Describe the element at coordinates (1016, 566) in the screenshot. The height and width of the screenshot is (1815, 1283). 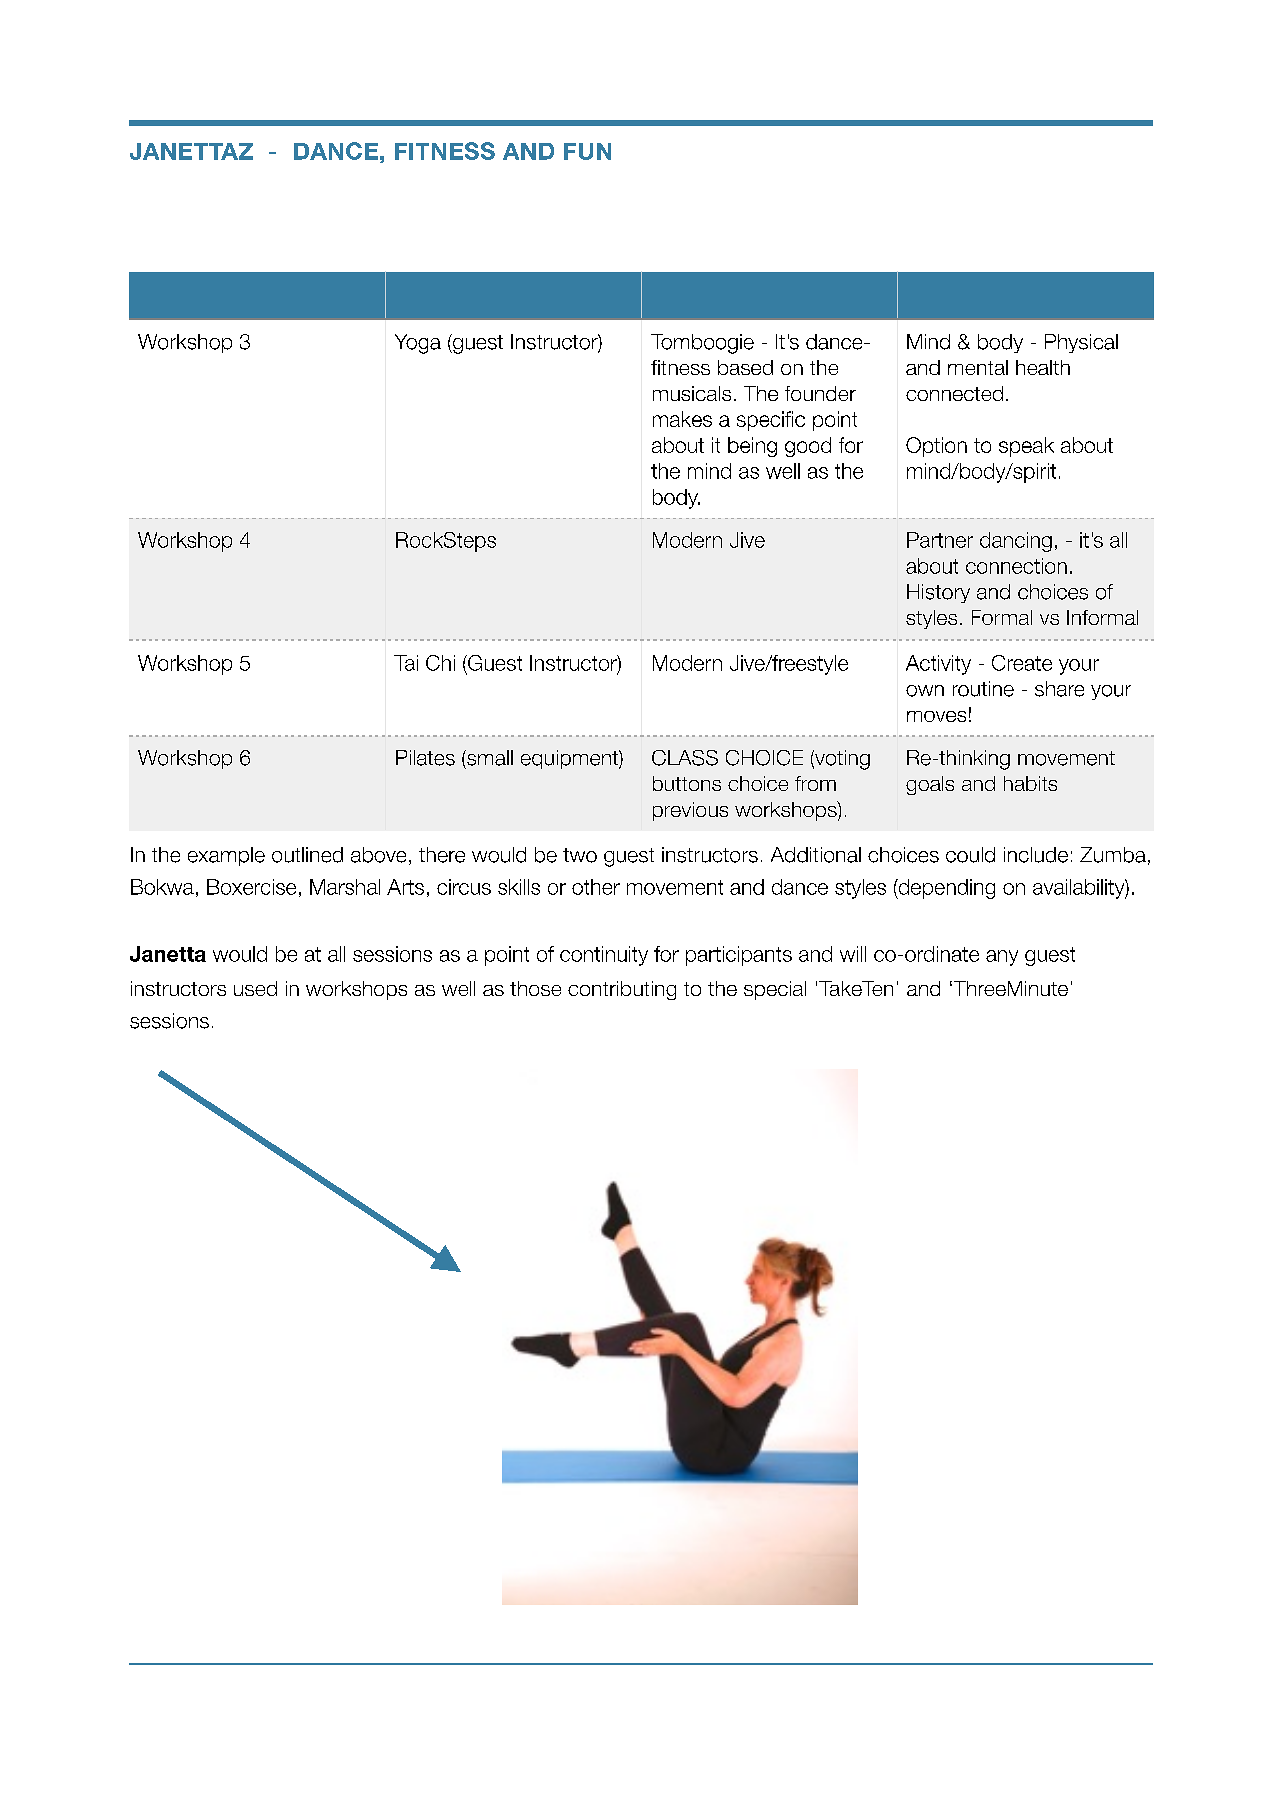
I see `connection` at that location.
